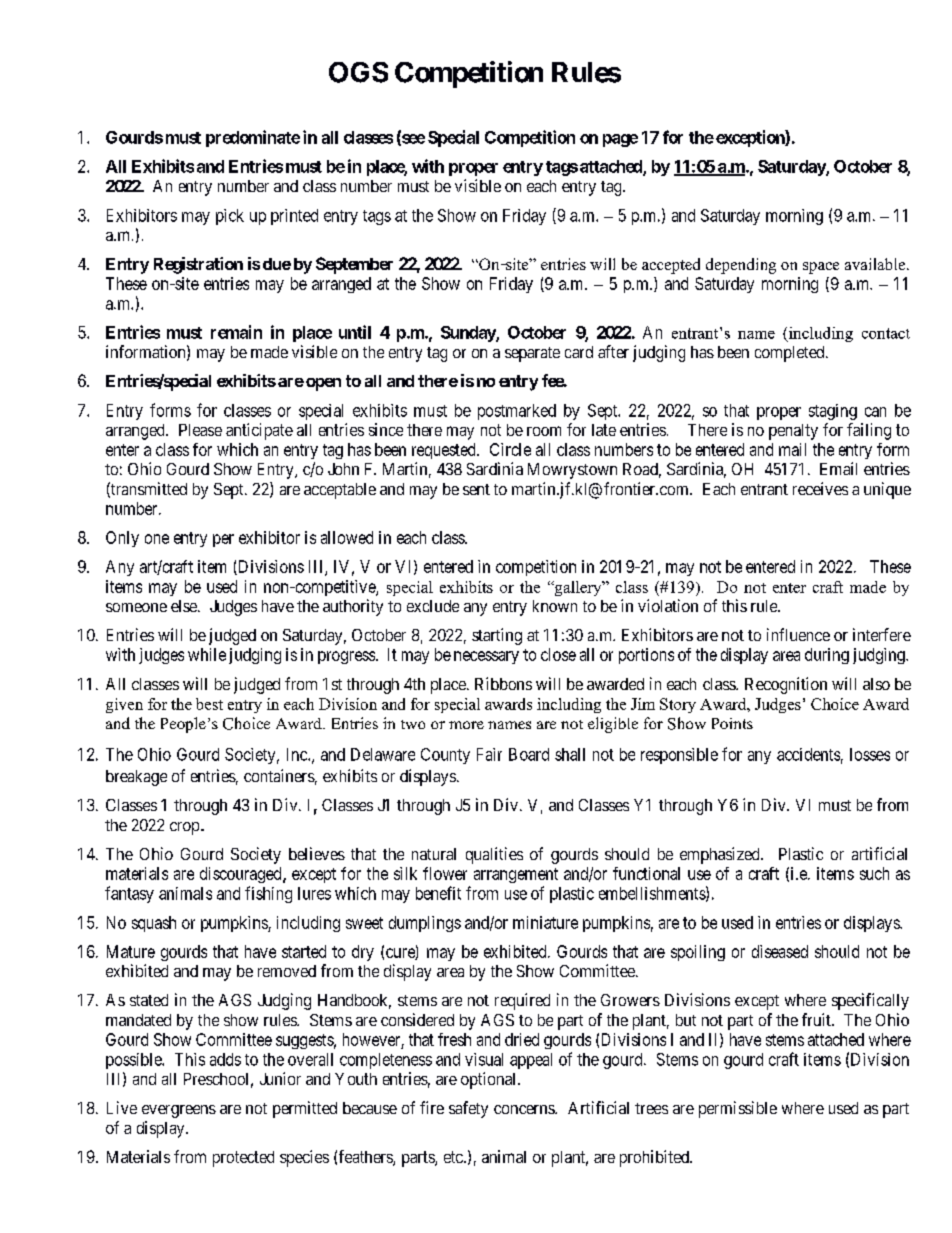 This screenshot has height=1233, width=952. Describe the element at coordinates (179, 1111) in the screenshot. I see `evergreens` at that location.
